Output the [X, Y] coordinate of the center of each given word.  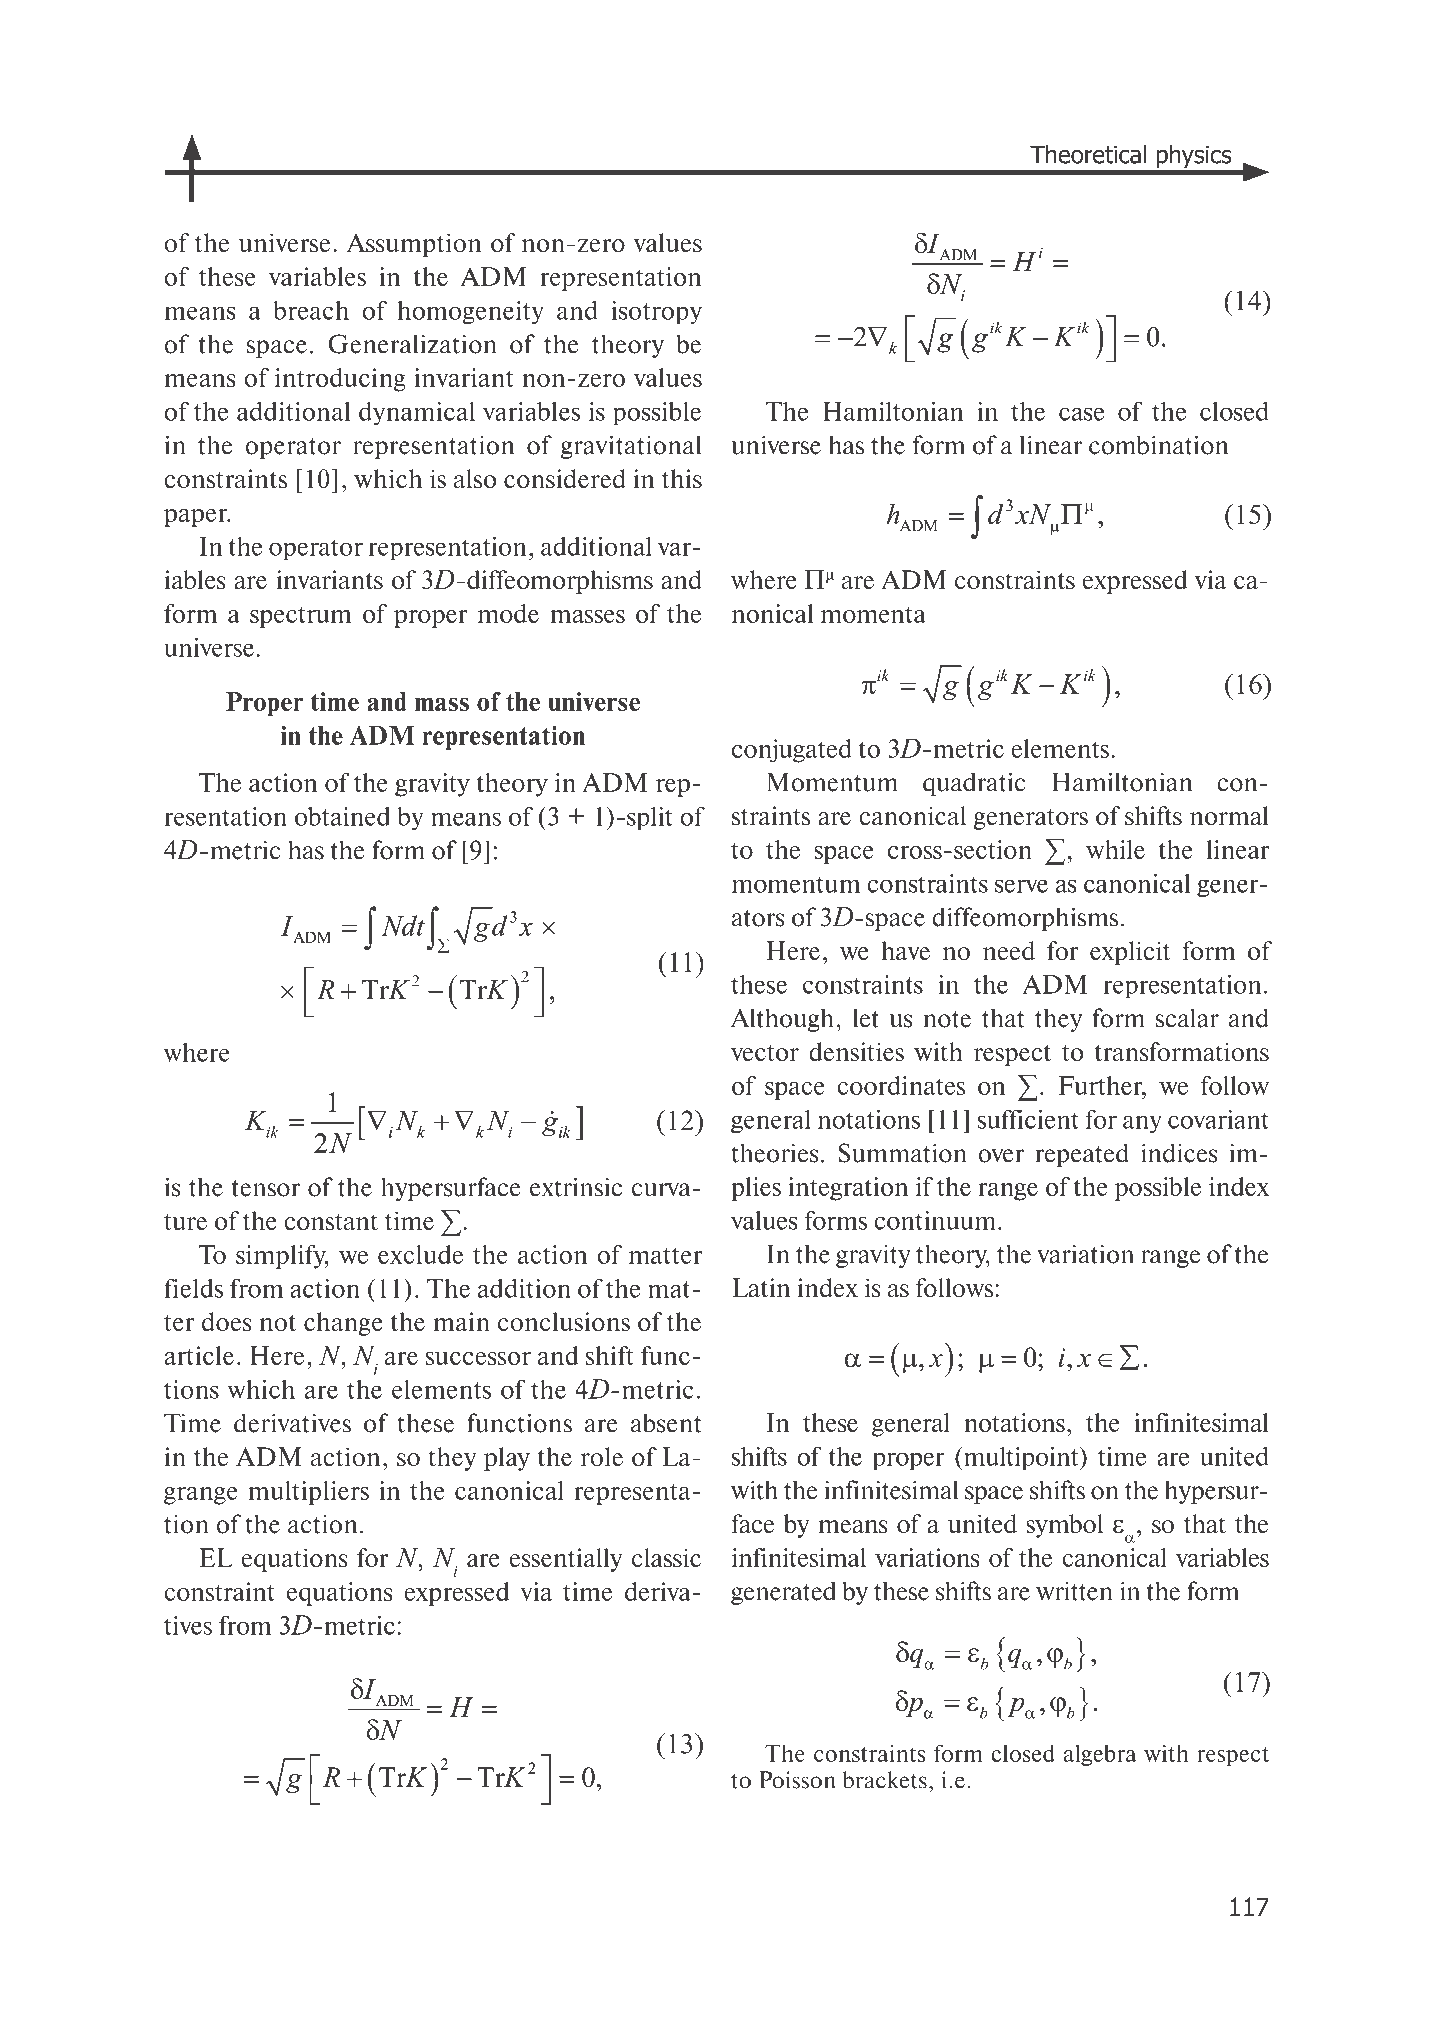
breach [311, 310]
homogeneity [470, 312]
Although [784, 1020]
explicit [1130, 953]
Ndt [403, 925]
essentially [566, 1560]
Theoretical [1088, 154]
